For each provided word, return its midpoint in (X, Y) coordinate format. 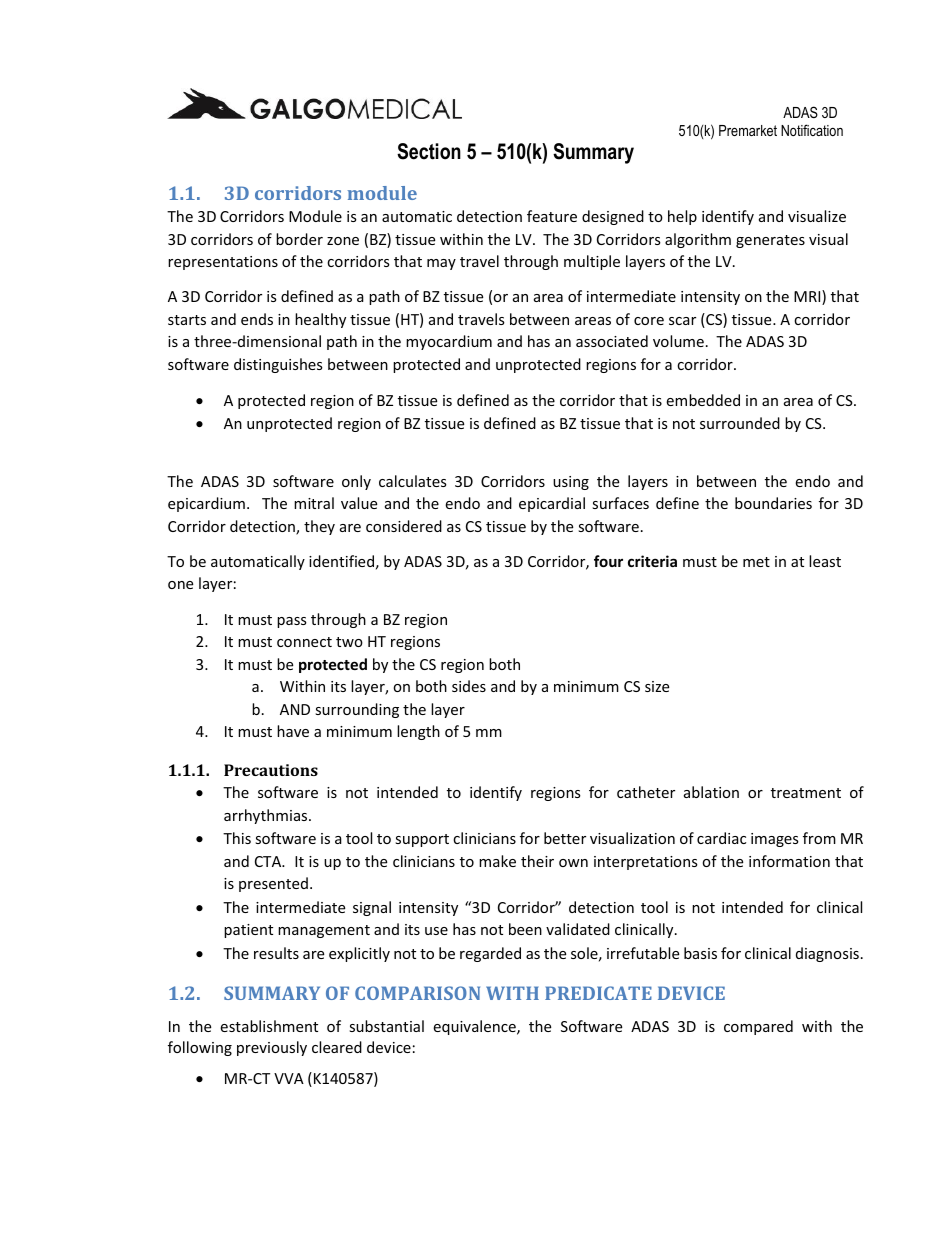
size (657, 686)
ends (257, 319)
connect (304, 642)
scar (682, 321)
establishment (269, 1026)
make (497, 861)
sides (469, 686)
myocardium (449, 342)
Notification (812, 130)
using (571, 483)
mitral (314, 503)
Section (429, 151)
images (775, 840)
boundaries (773, 503)
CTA (269, 861)
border (299, 239)
